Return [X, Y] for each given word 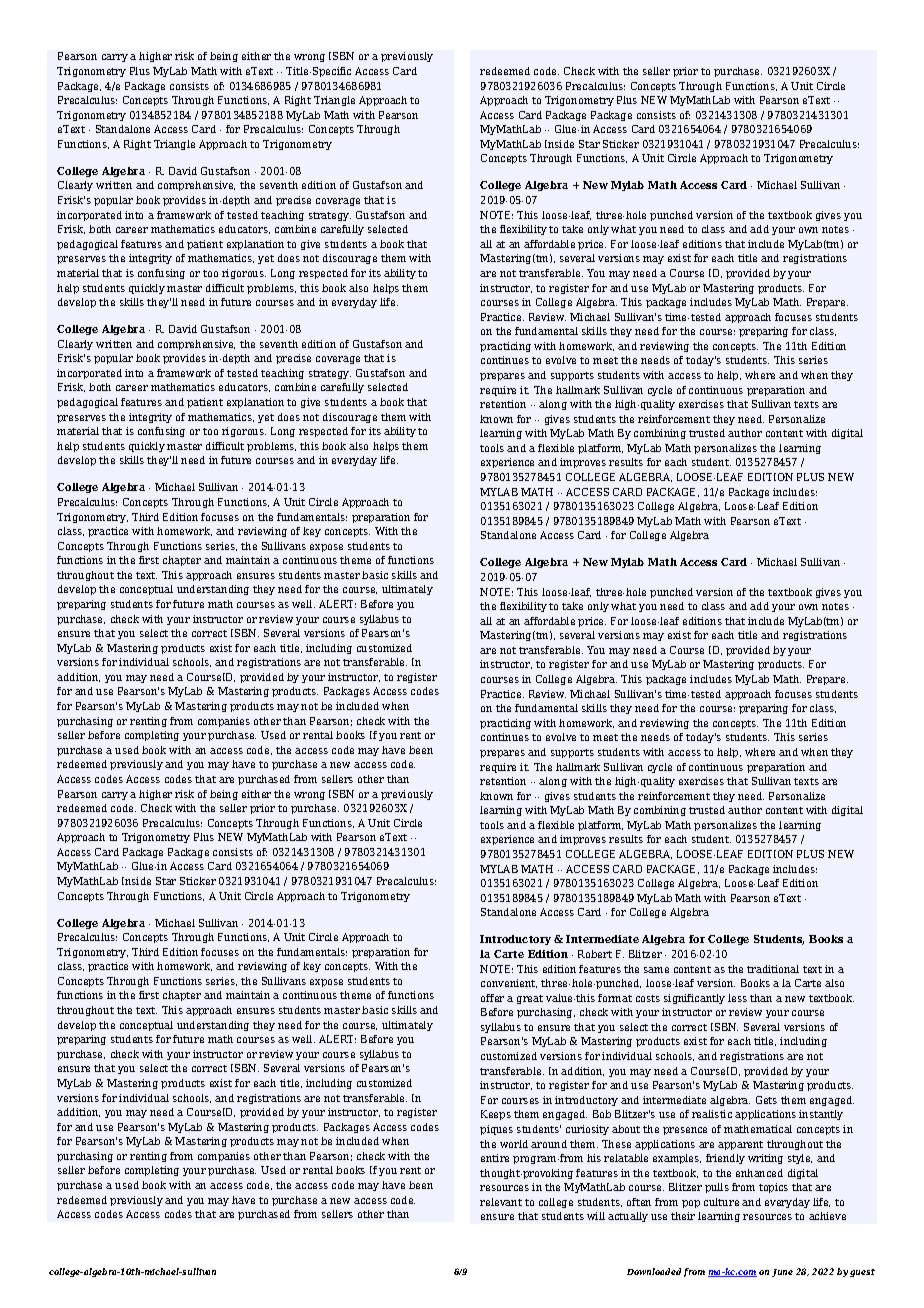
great [530, 999]
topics [773, 1188]
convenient [509, 983]
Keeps [496, 1115]
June [782, 1273]
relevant [501, 1202]
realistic [712, 1114]
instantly [821, 1115]
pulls [717, 1188]
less [737, 998]
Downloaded [654, 1271]
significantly [694, 999]
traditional [773, 969]
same [656, 970]
